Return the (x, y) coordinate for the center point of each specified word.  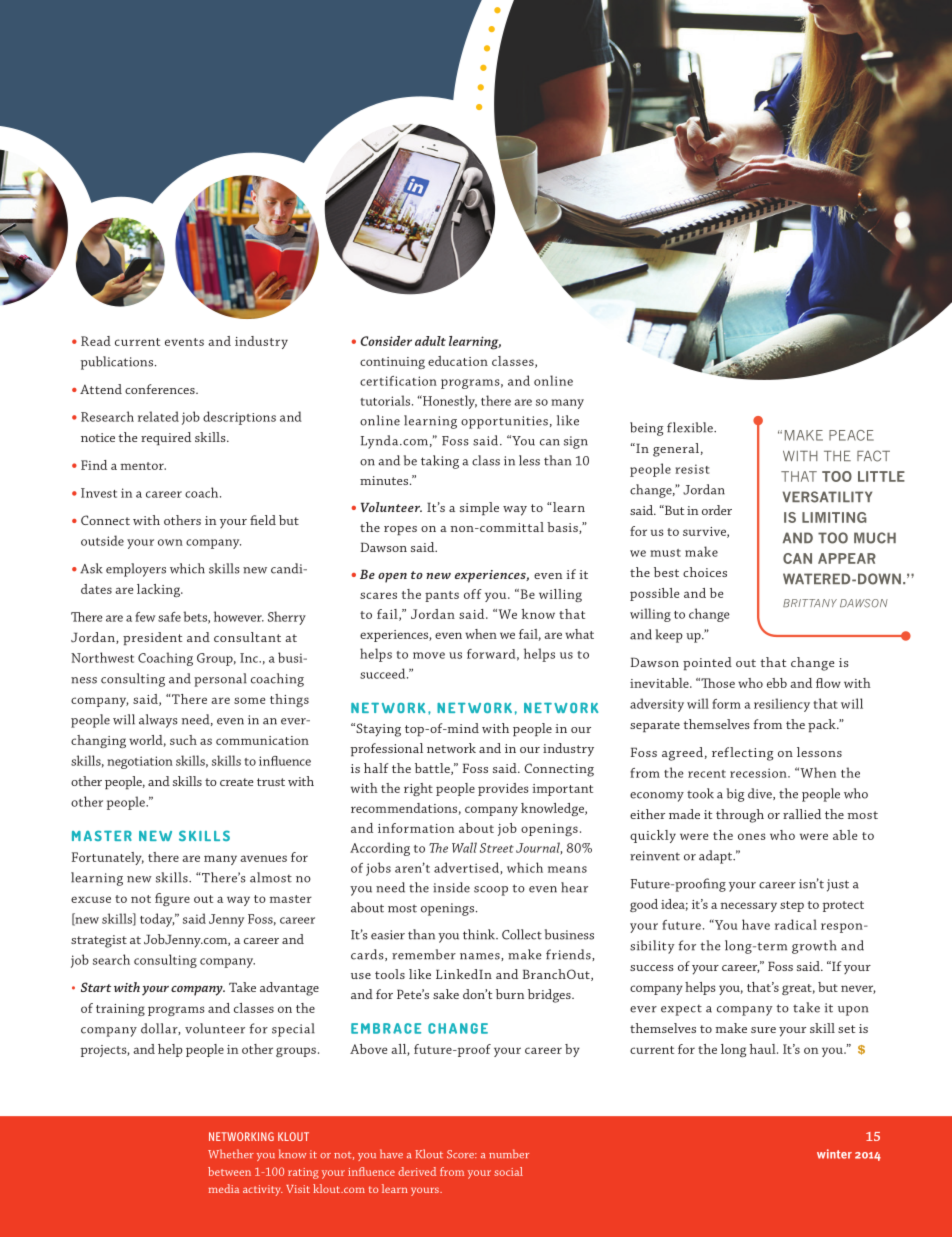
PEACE (851, 435)
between (229, 1171)
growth (814, 947)
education (458, 361)
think (480, 934)
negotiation (140, 762)
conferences (161, 389)
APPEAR (847, 558)
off (473, 594)
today (157, 920)
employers (136, 570)
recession (759, 773)
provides (503, 789)
